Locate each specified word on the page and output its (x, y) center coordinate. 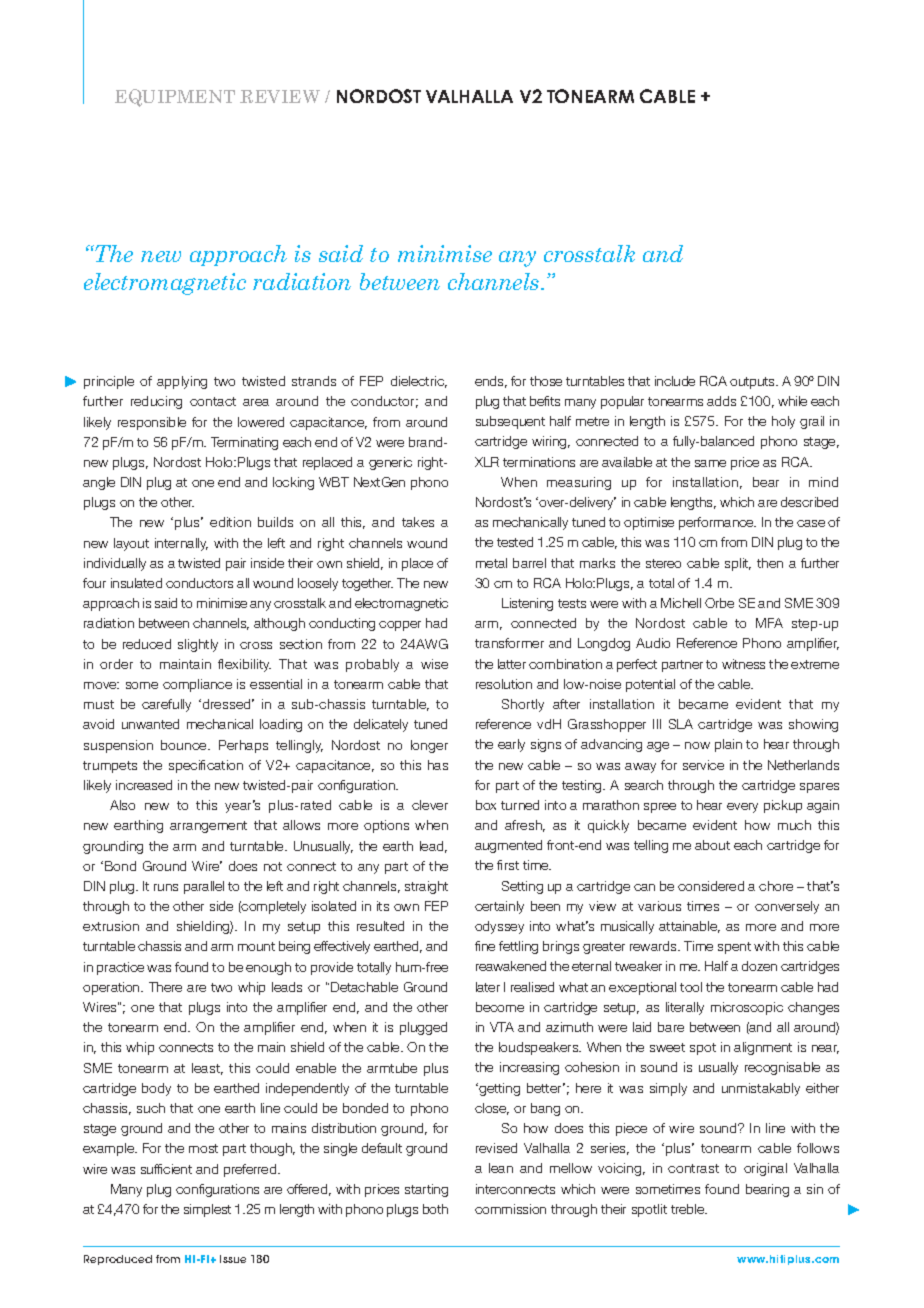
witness (743, 664)
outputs (754, 383)
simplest (207, 1210)
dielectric (419, 382)
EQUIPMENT (175, 98)
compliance (197, 685)
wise (434, 664)
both (435, 1209)
